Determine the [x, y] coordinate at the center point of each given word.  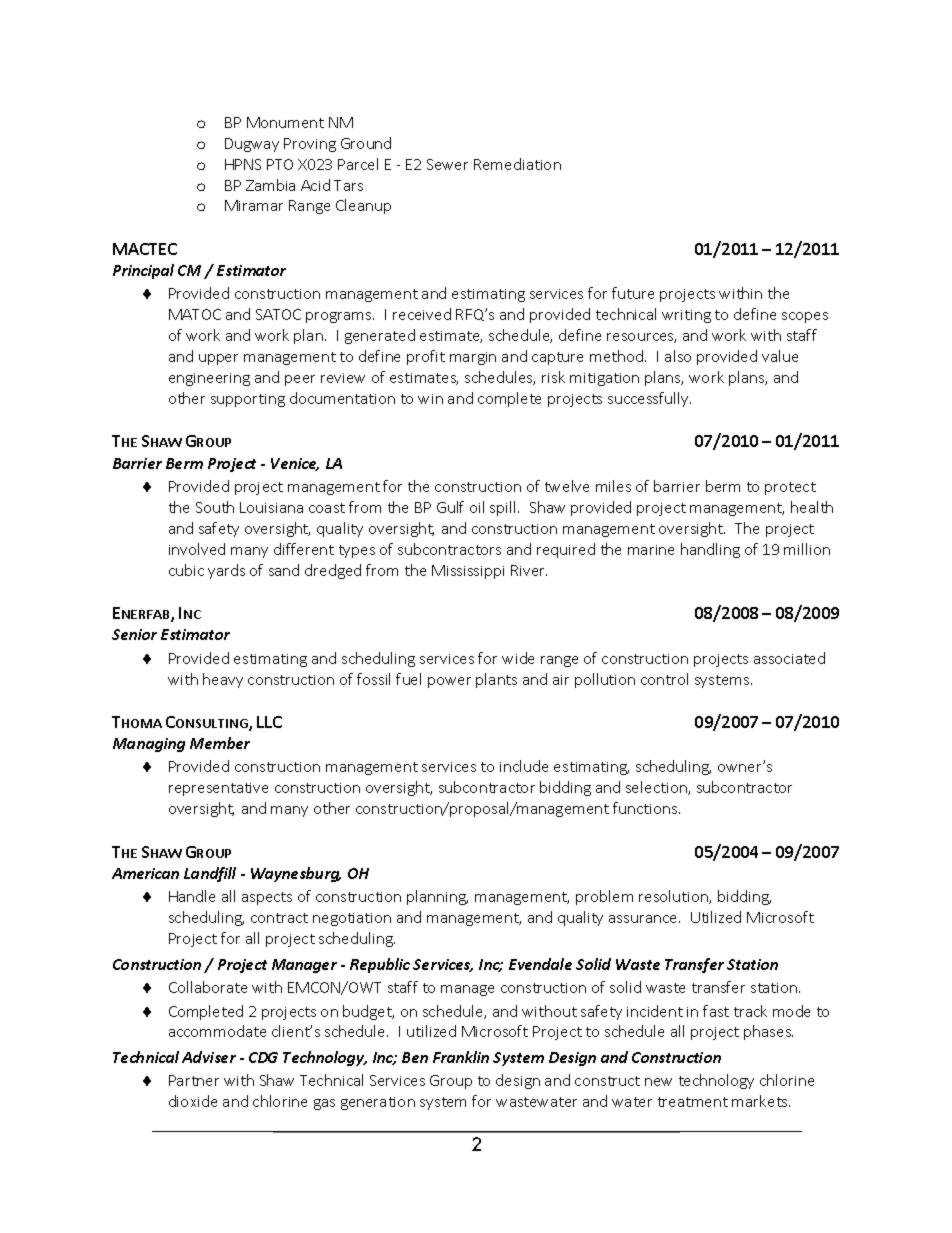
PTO [280, 164]
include [524, 766]
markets [761, 1101]
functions [646, 808]
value [780, 356]
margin [473, 358]
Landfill [210, 874]
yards [226, 571]
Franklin [461, 1057]
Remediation [517, 164]
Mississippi [468, 572]
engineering [209, 379]
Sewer [447, 164]
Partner [194, 1080]
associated [789, 658]
